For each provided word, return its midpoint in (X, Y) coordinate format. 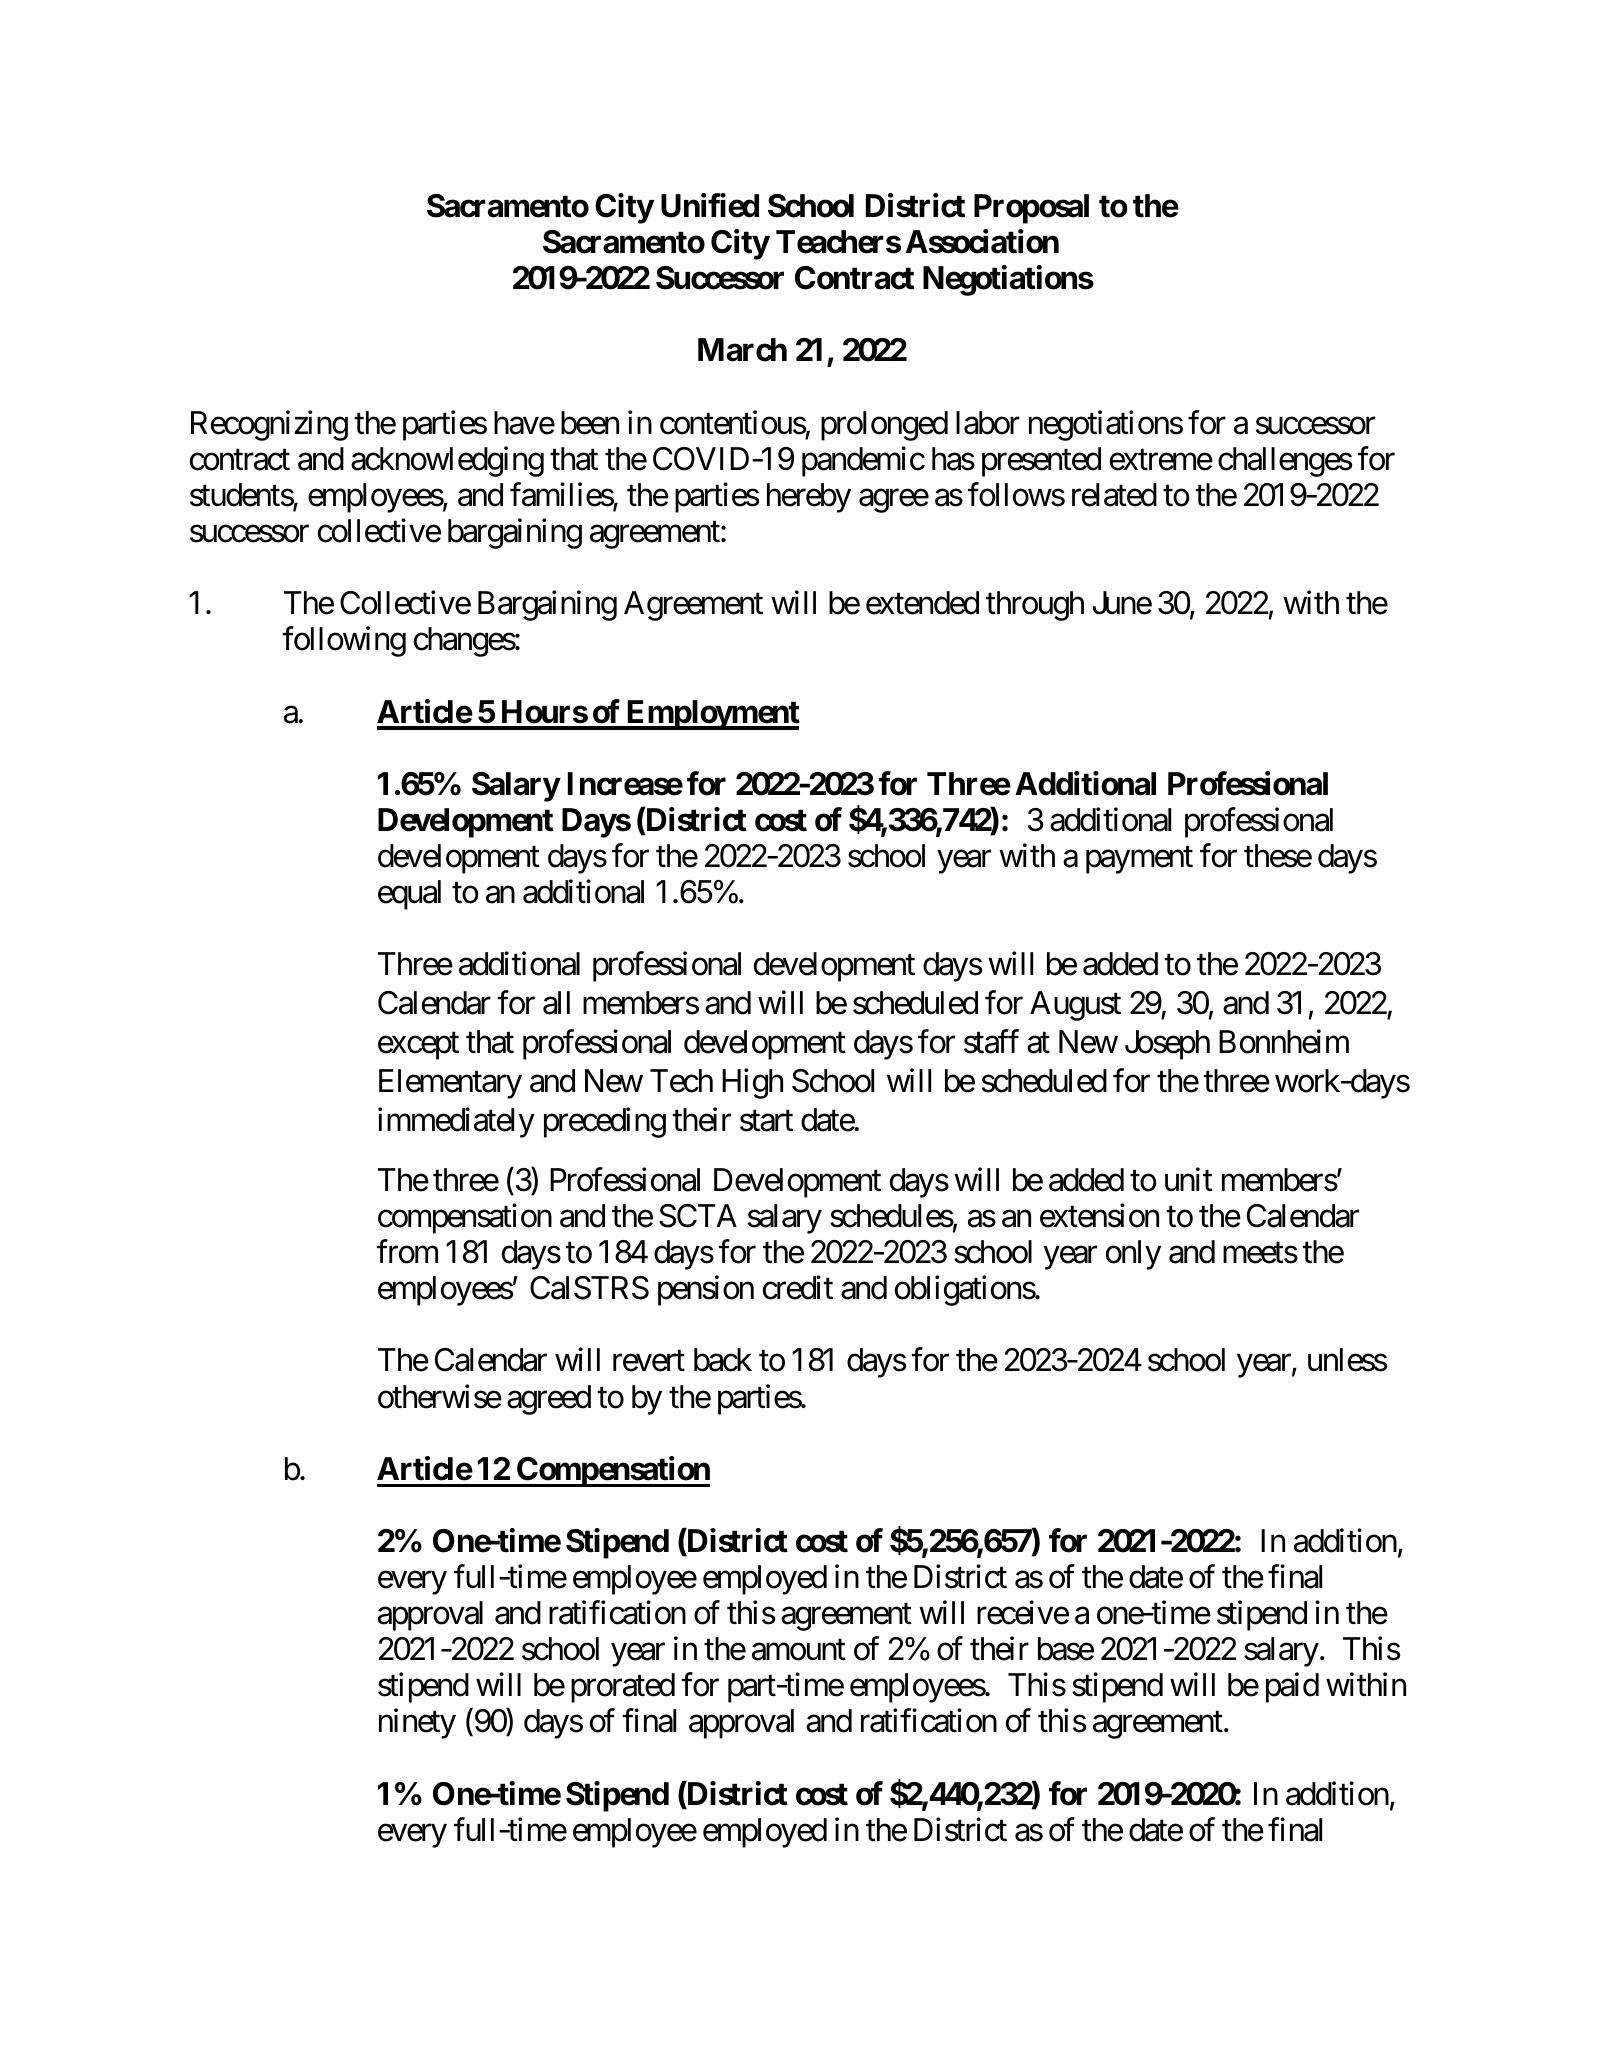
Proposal (1031, 209)
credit (798, 1288)
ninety (417, 1724)
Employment (712, 715)
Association (982, 242)
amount (799, 1650)
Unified (710, 205)
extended (922, 603)
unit (1189, 1179)
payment (1139, 860)
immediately (456, 1123)
